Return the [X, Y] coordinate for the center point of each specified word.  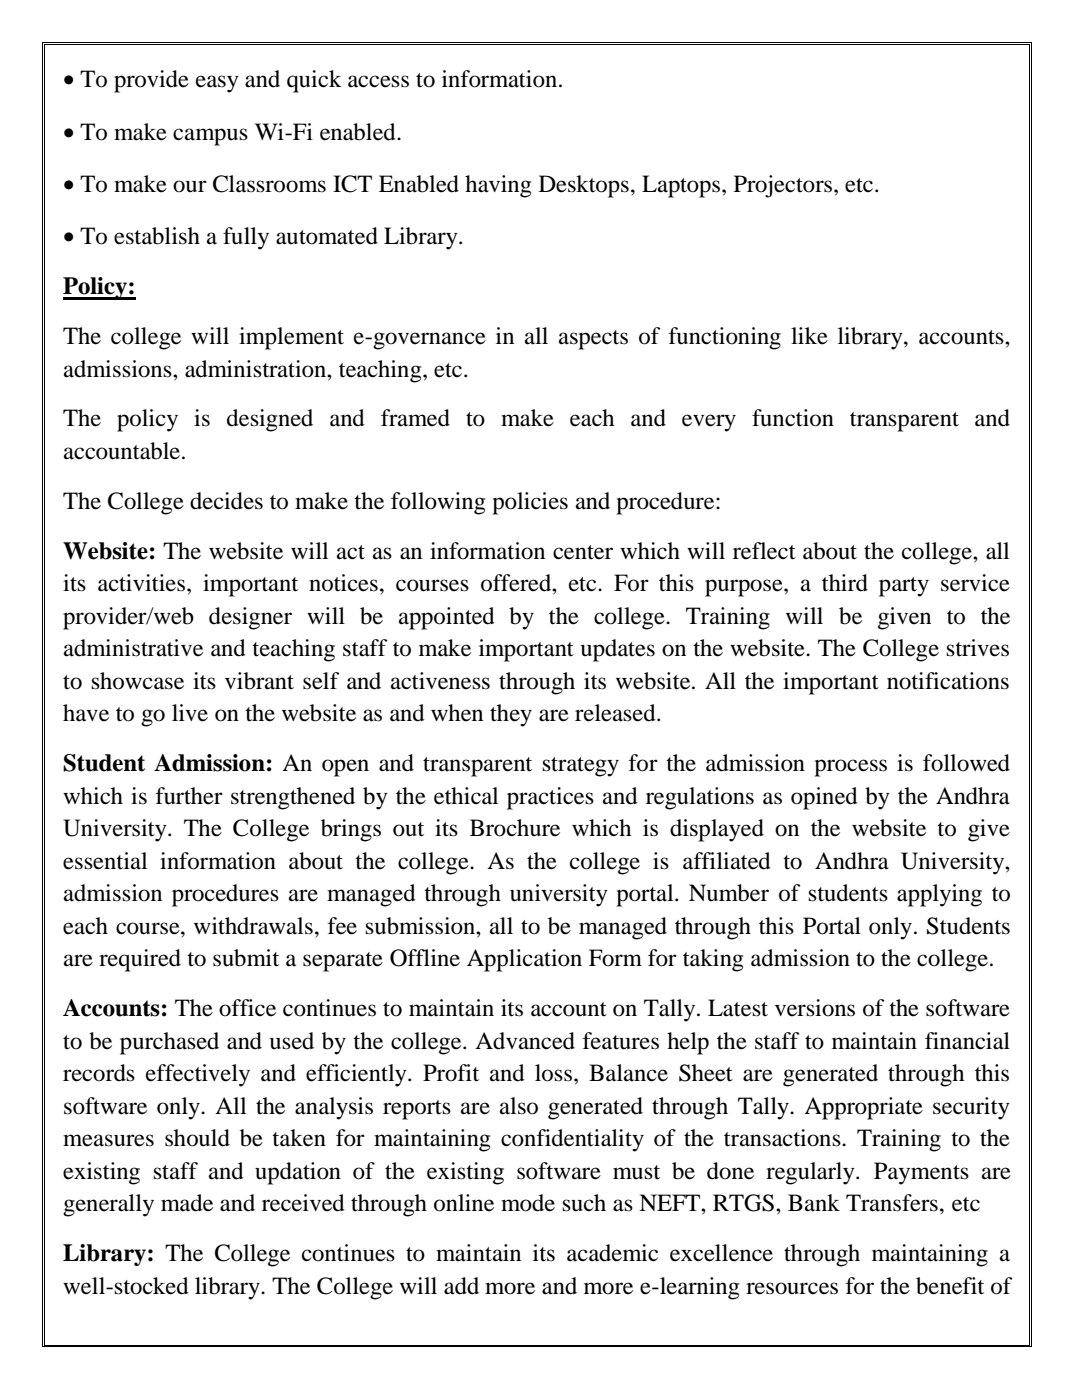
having [498, 186]
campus [210, 137]
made [187, 1203]
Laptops [682, 186]
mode [528, 1203]
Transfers [892, 1203]
